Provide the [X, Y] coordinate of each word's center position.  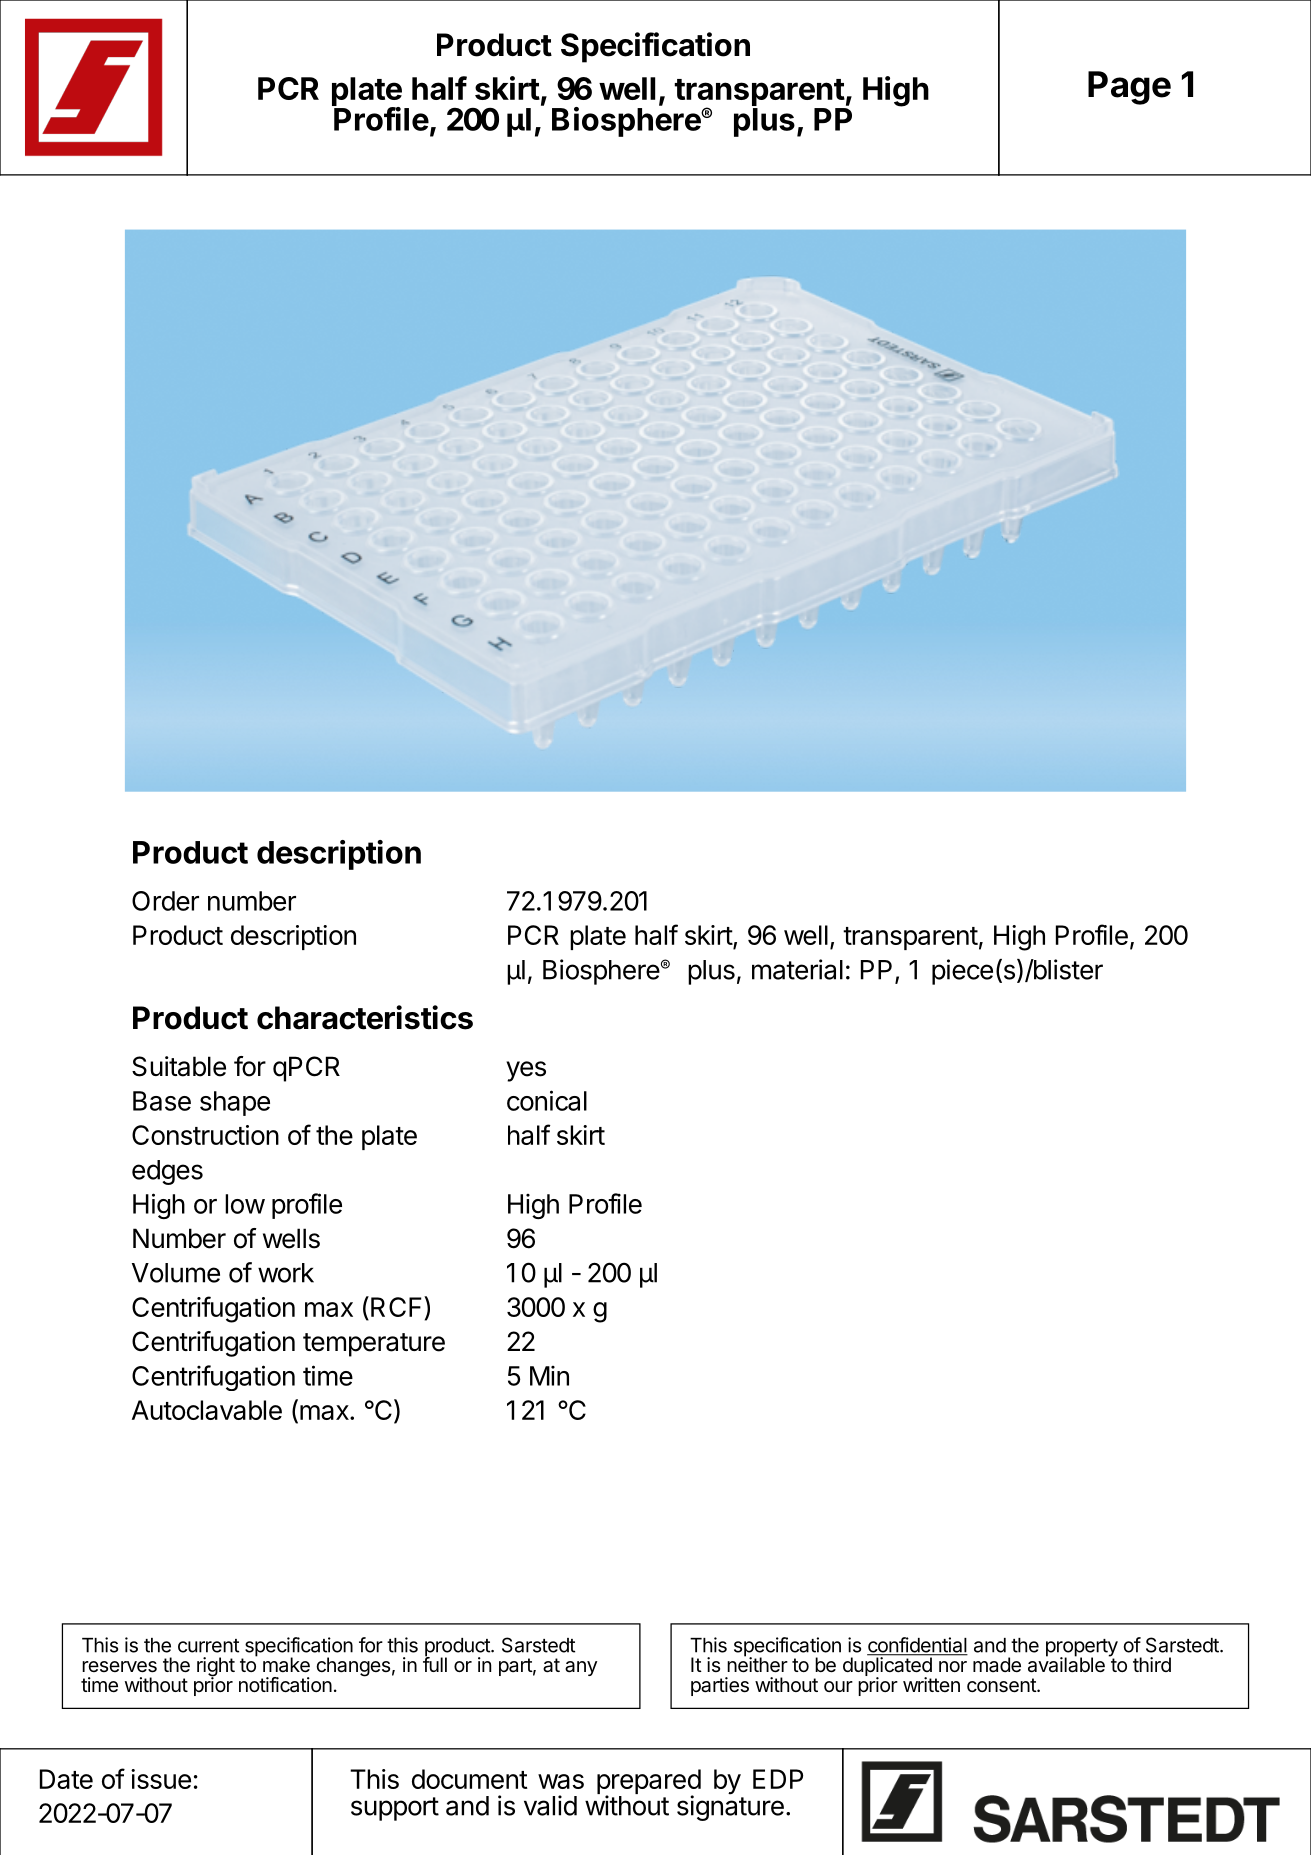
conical [547, 1100]
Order [165, 901]
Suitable [179, 1066]
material [797, 969]
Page [1129, 88]
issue [161, 1779]
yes [526, 1071]
